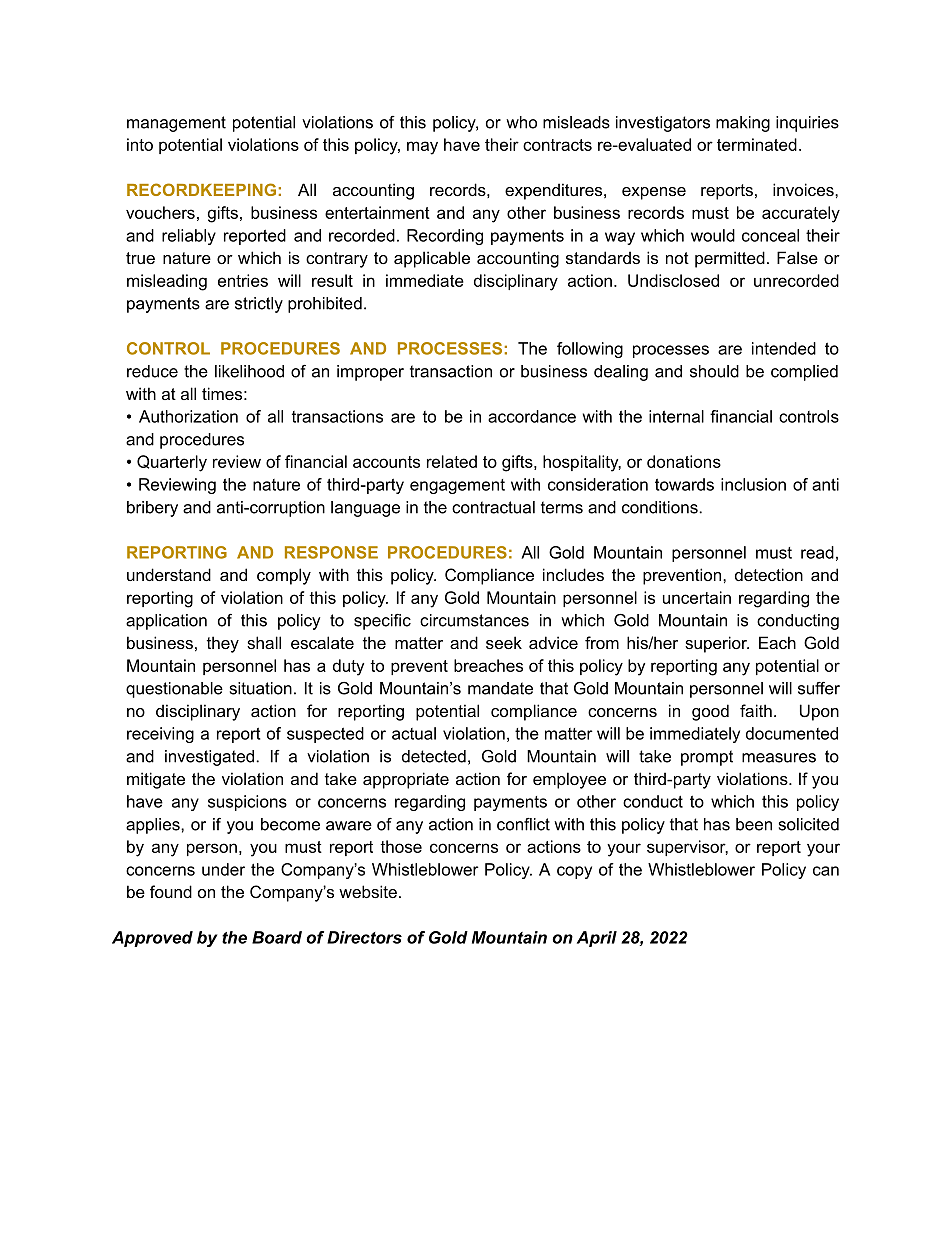 The image size is (952, 1233). Describe the element at coordinates (521, 122) in the screenshot. I see `who` at that location.
